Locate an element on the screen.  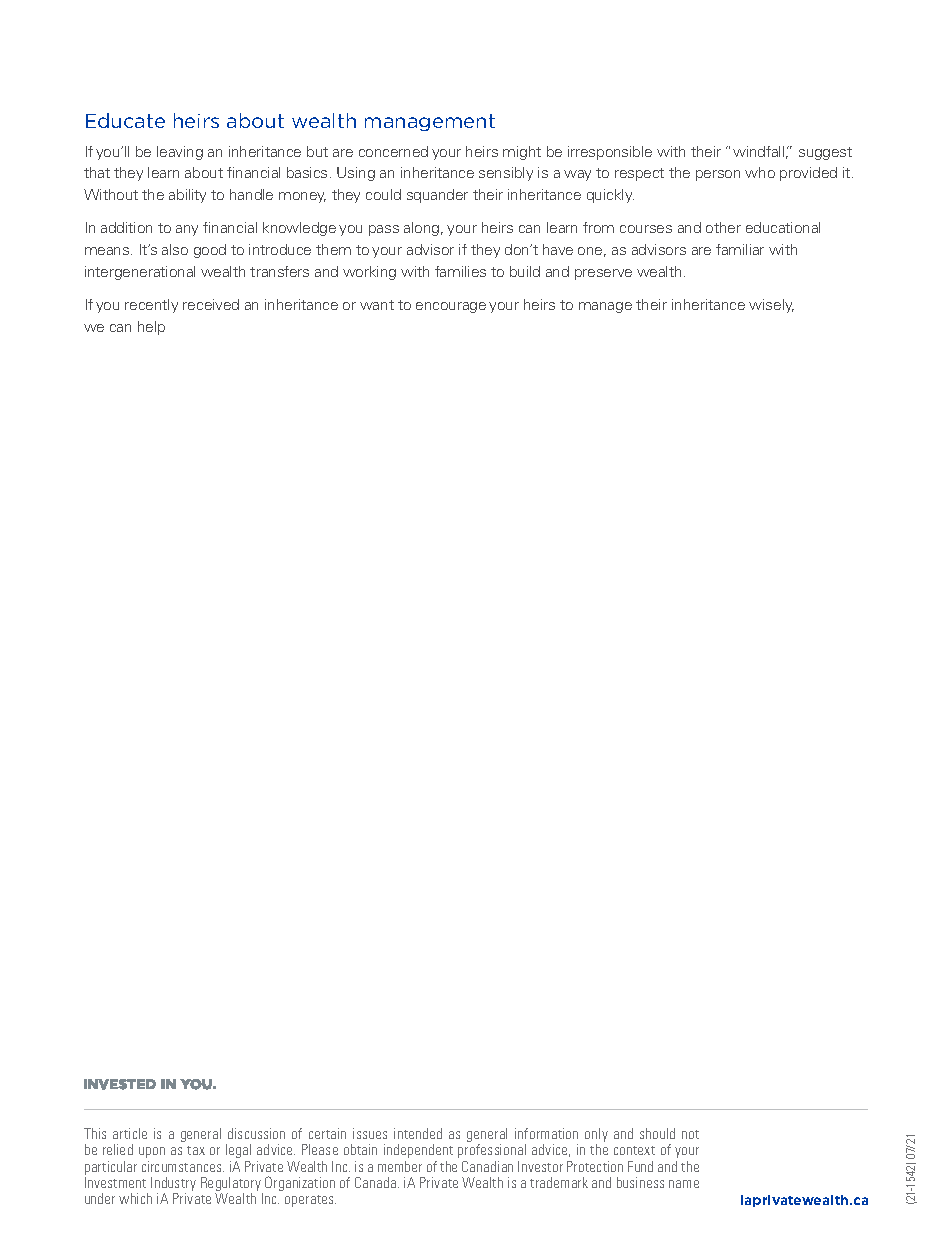
intended is located at coordinates (418, 1133).
